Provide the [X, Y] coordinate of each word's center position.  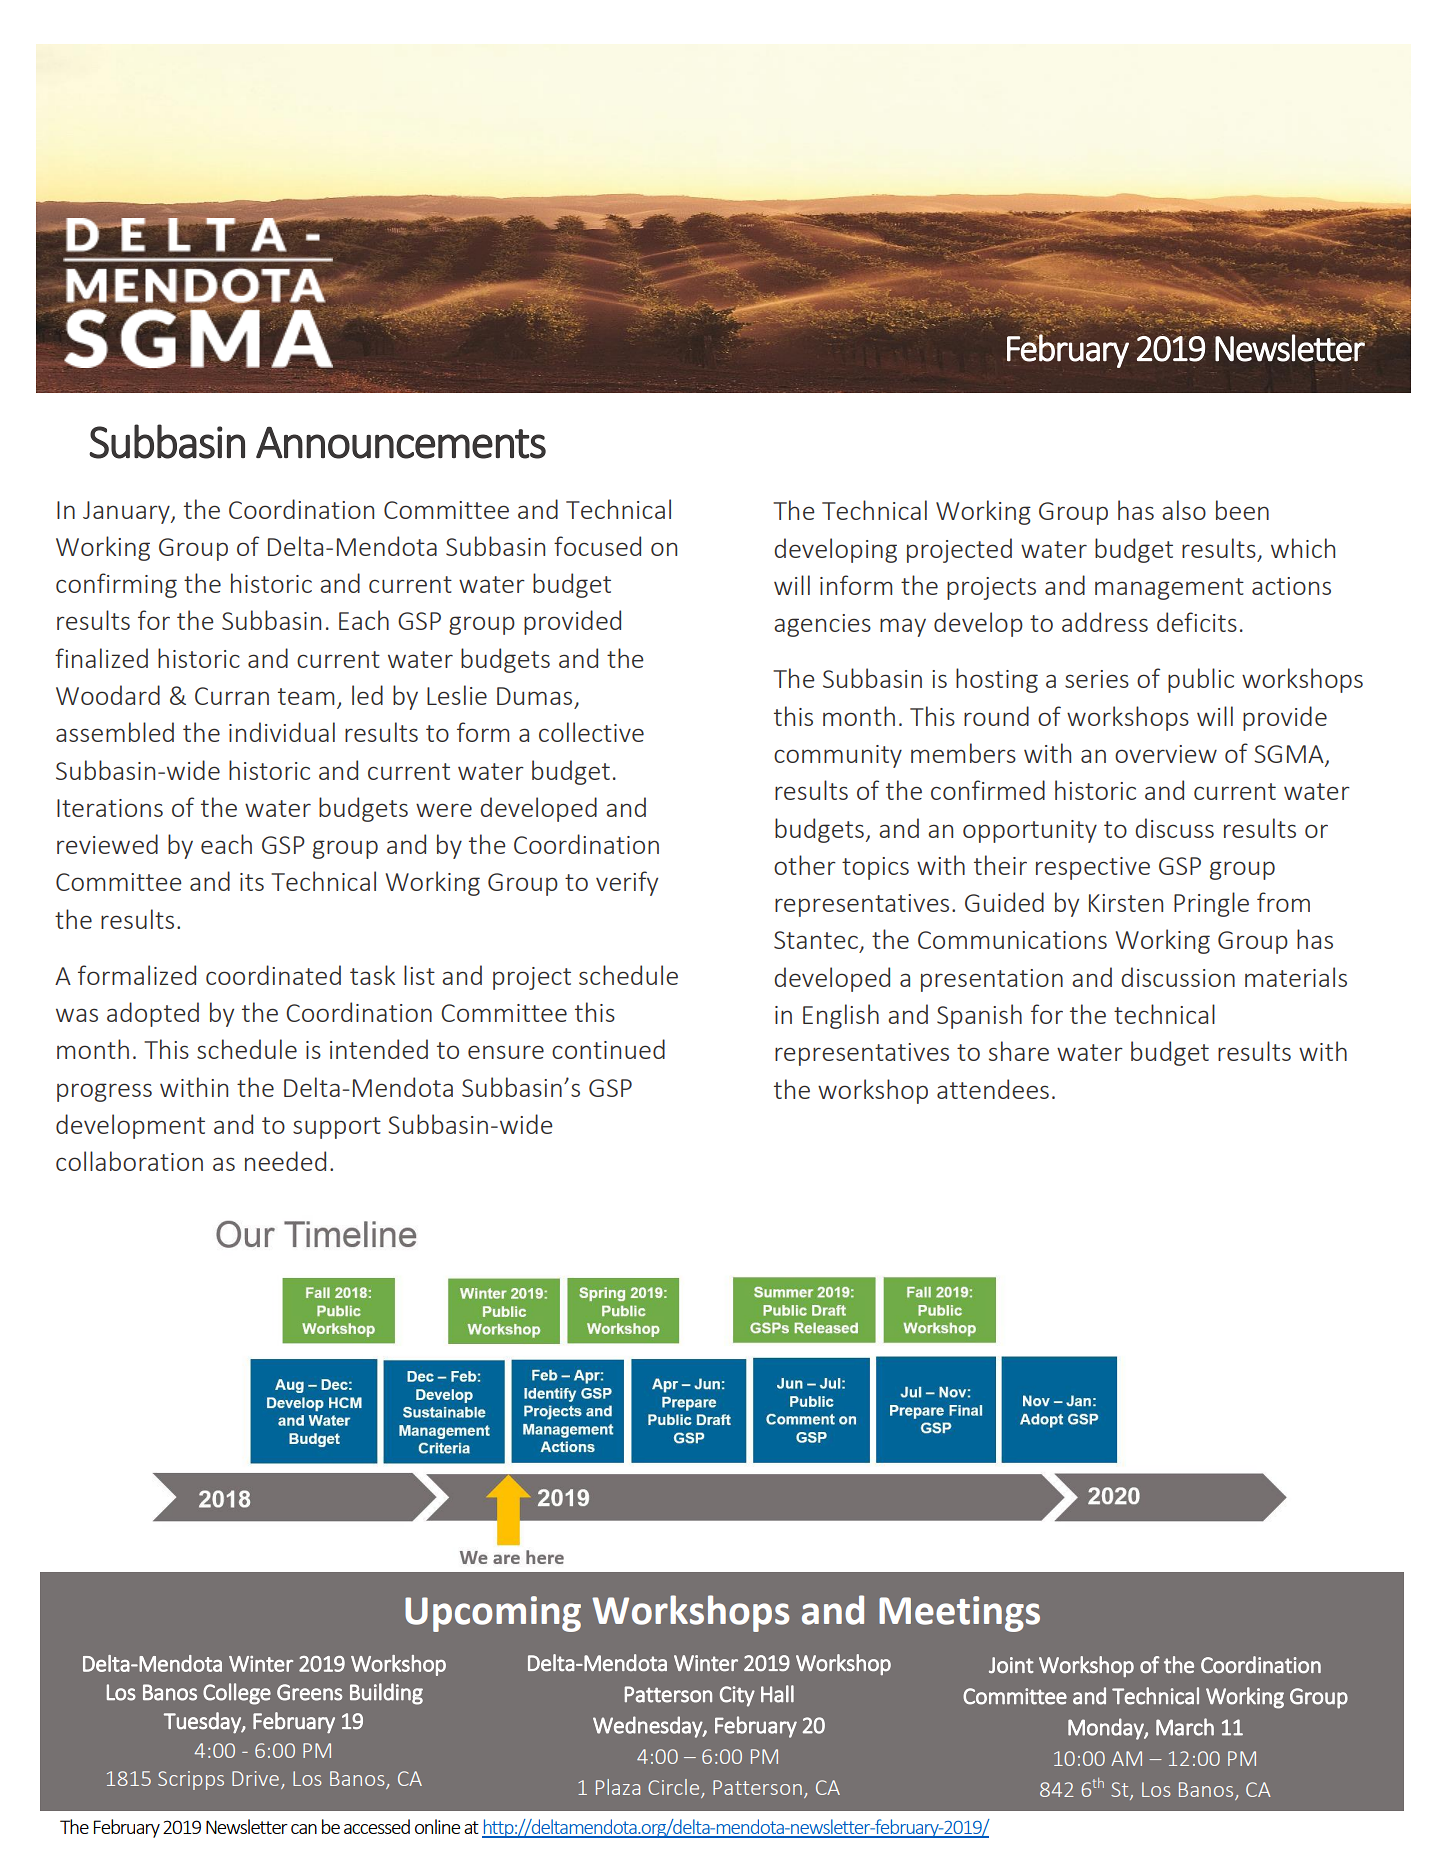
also [1184, 510]
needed [285, 1161]
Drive [255, 1778]
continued [608, 1049]
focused [597, 546]
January [127, 512]
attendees [993, 1089]
